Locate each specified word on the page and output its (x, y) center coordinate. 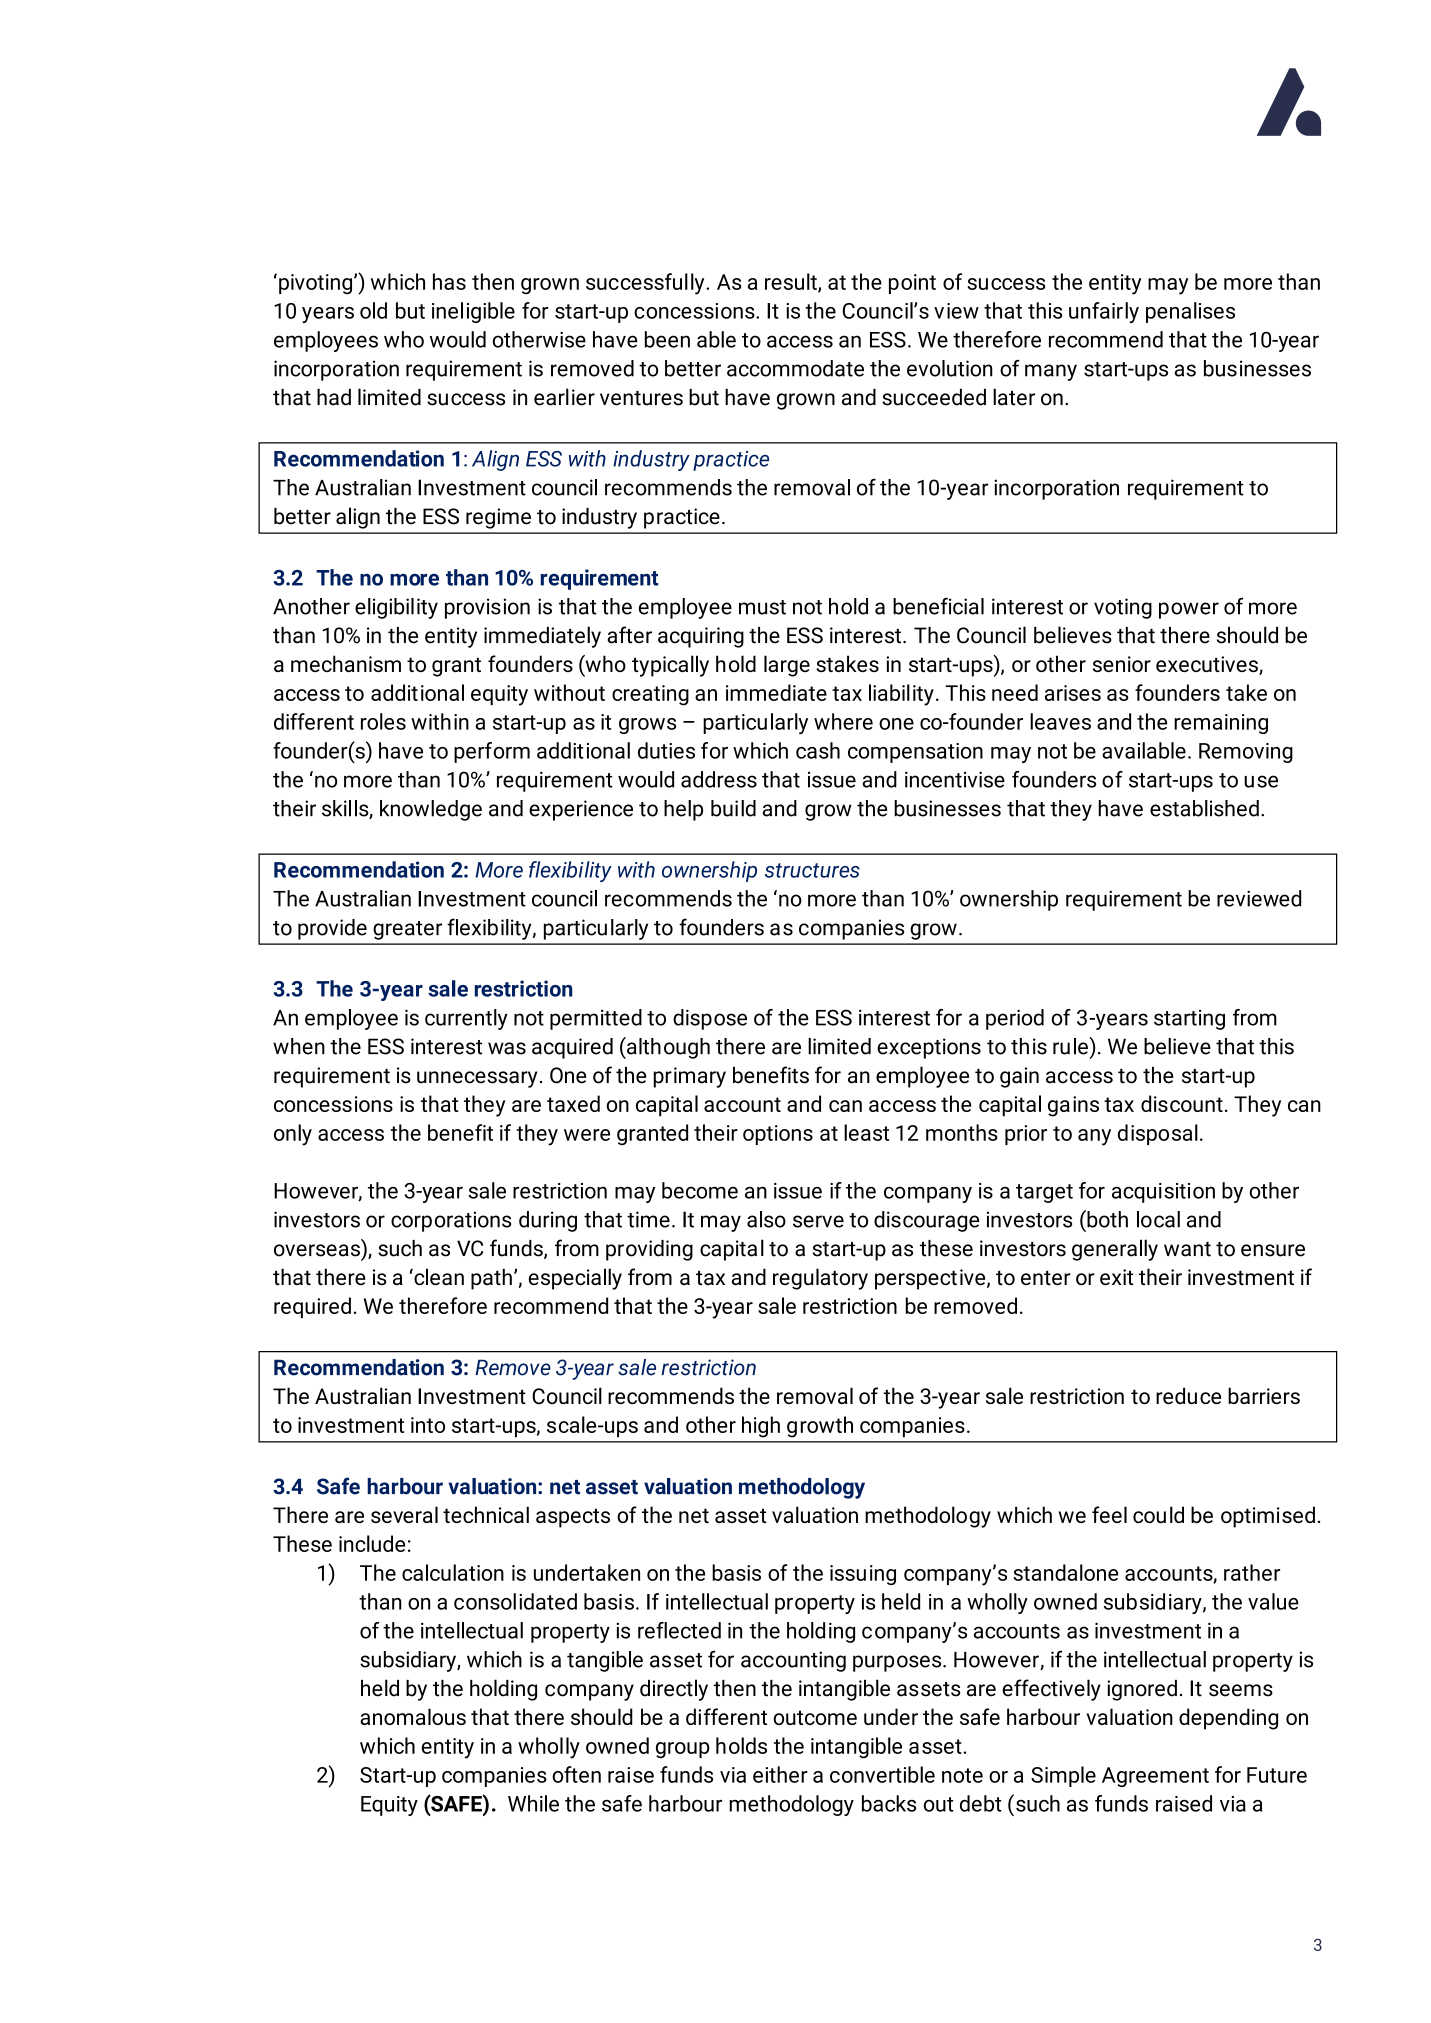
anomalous (413, 1716)
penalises (1190, 312)
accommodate (795, 368)
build (733, 808)
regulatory (820, 1279)
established (1204, 808)
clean (438, 1277)
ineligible (473, 312)
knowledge (431, 810)
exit (1116, 1277)
